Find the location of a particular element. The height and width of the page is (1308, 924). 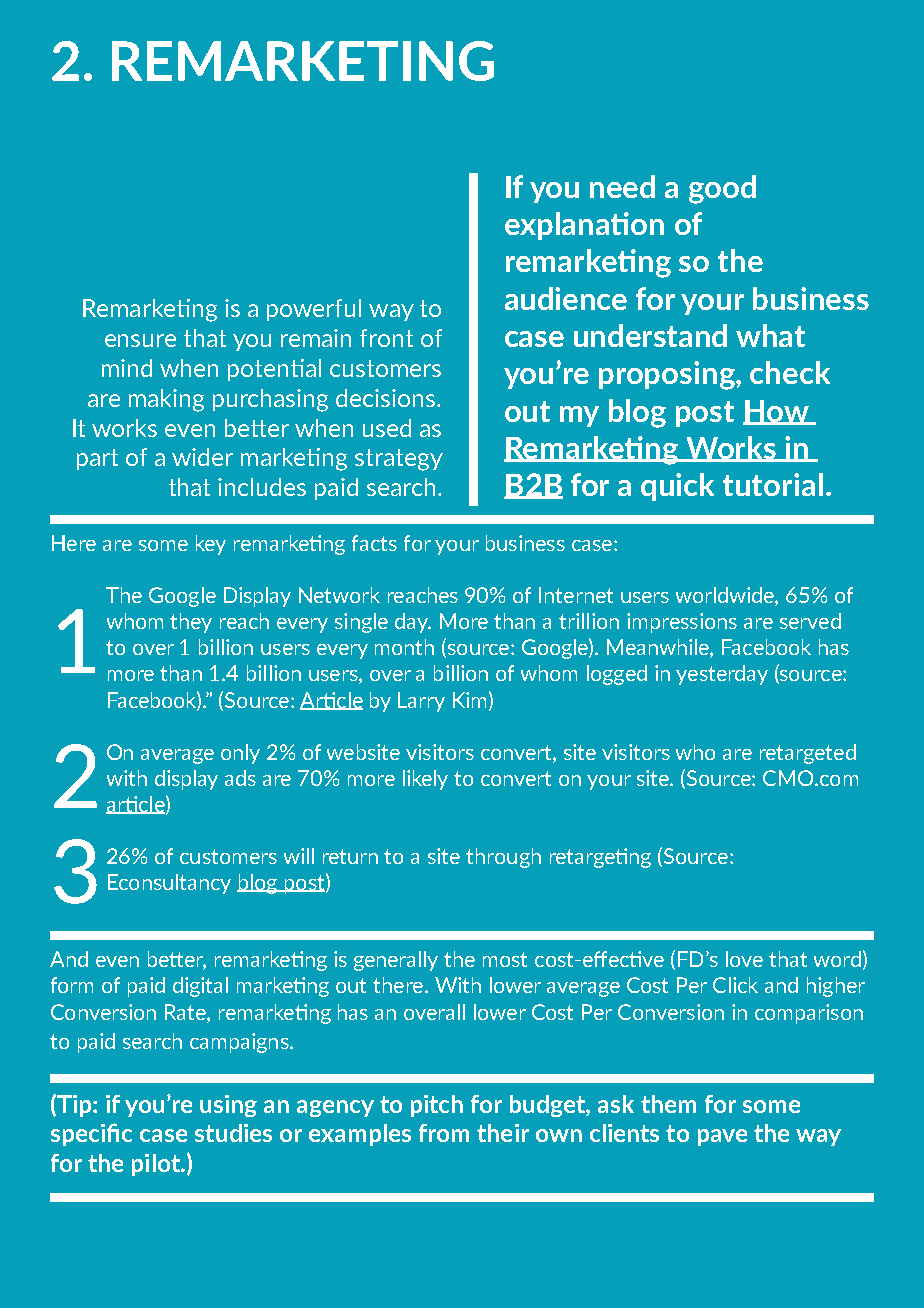

from is located at coordinates (444, 1133).
